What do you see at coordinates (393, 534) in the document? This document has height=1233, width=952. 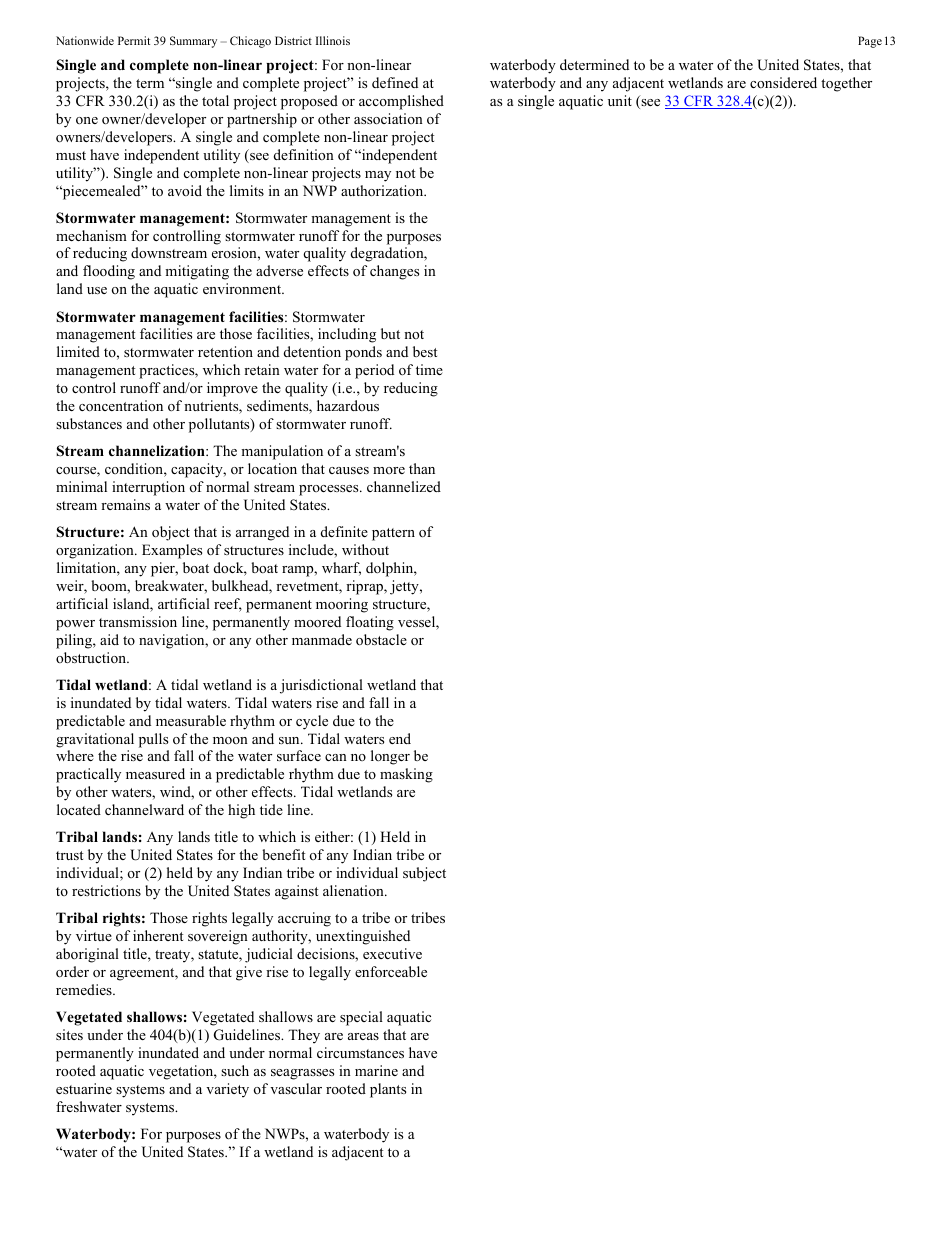 I see `pattern` at bounding box center [393, 534].
